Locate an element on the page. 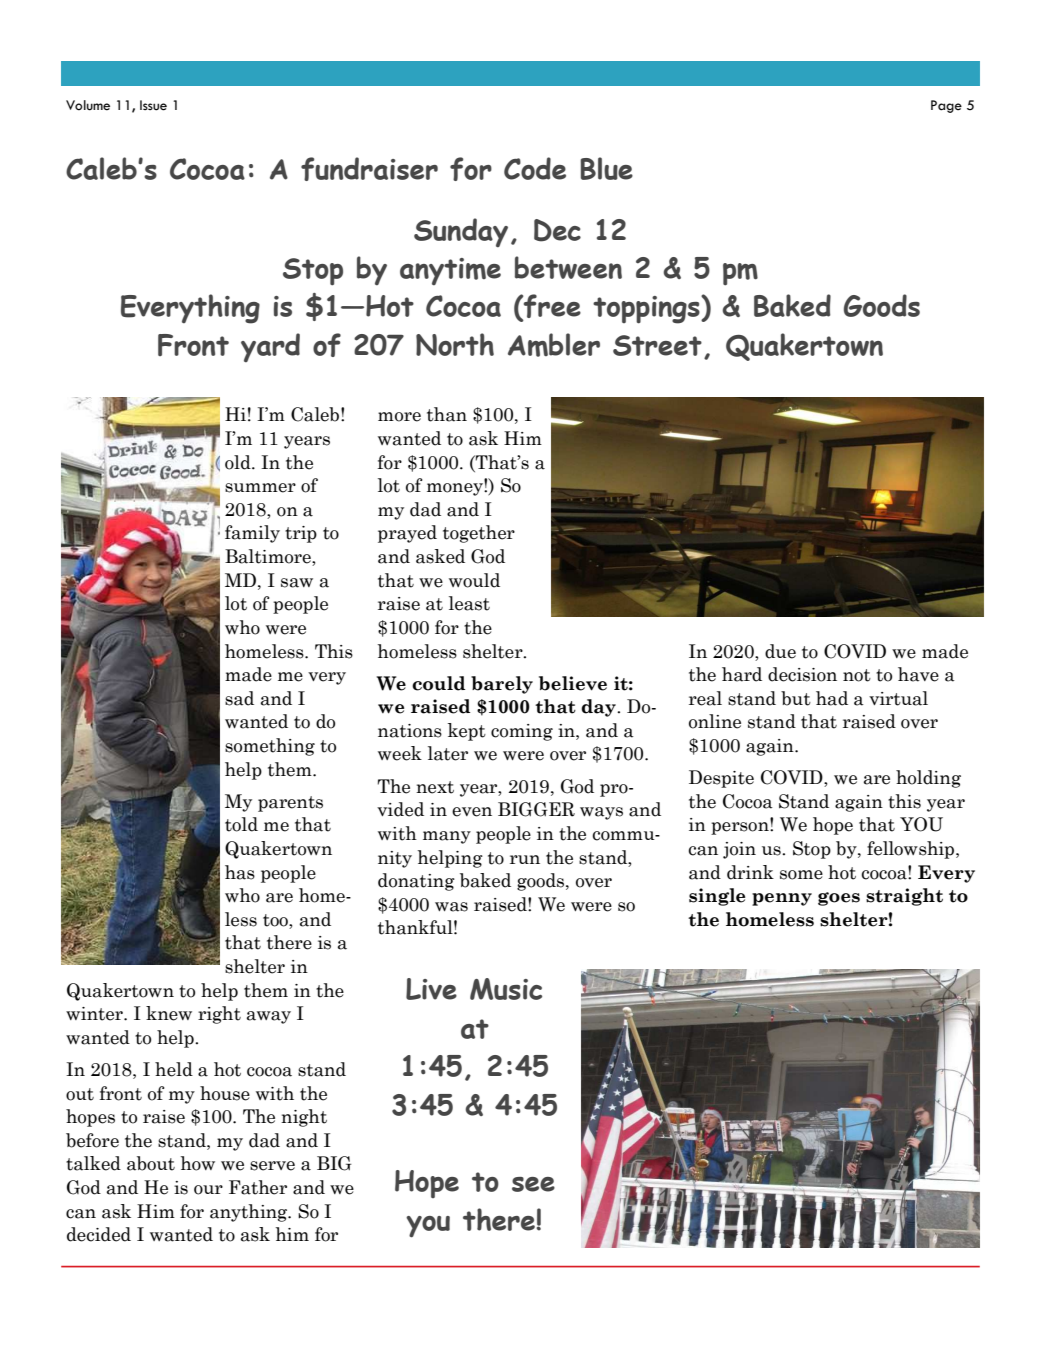  would is located at coordinates (474, 580).
